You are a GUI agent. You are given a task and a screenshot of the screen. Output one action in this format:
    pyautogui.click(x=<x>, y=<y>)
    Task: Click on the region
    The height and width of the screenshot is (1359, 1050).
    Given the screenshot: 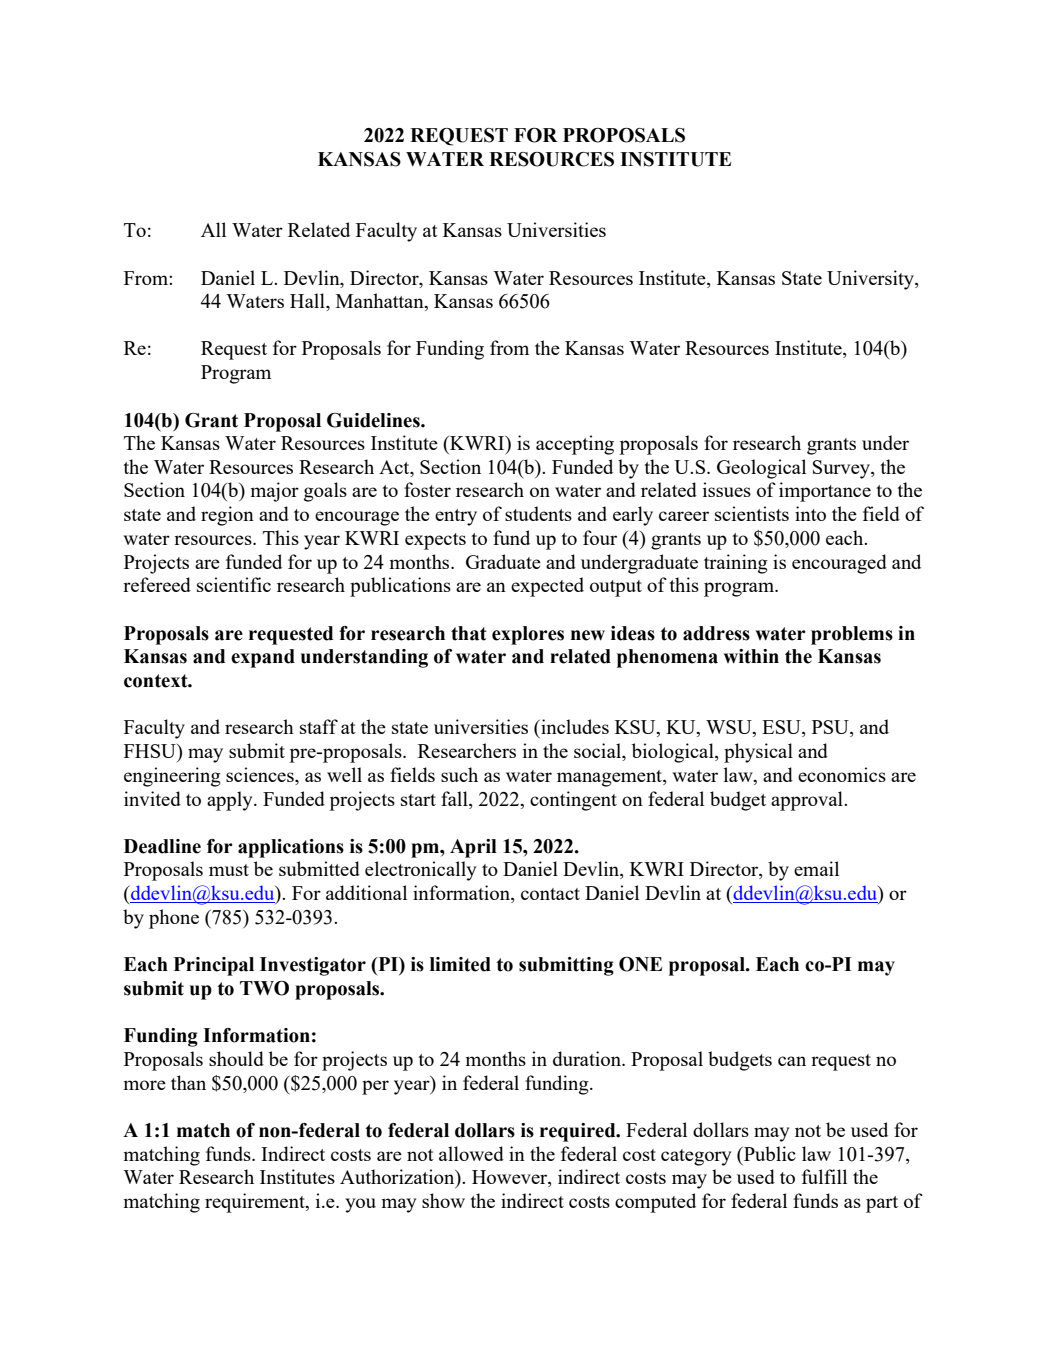 What is the action you would take?
    pyautogui.click(x=227, y=516)
